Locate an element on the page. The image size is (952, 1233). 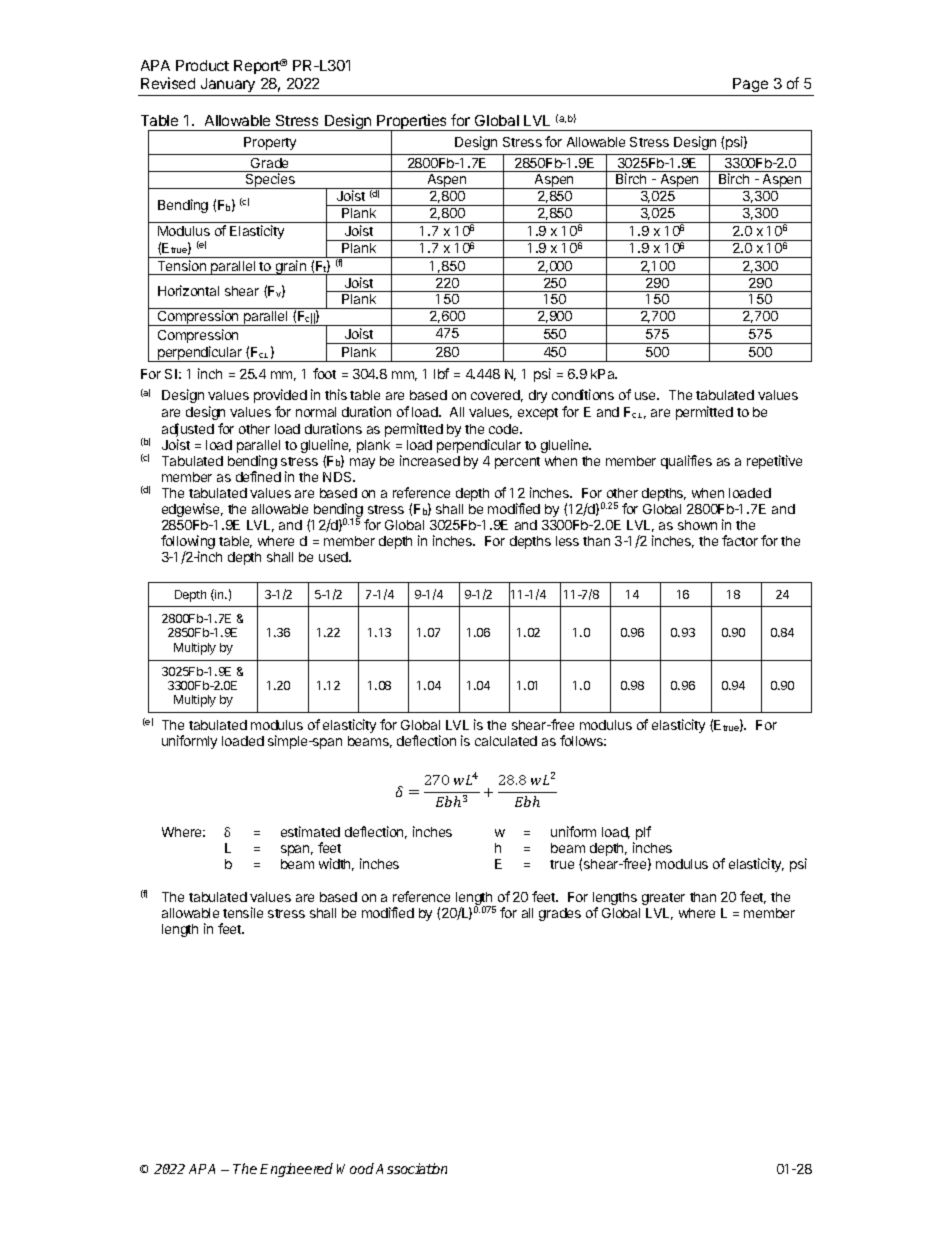
following is located at coordinates (188, 543).
